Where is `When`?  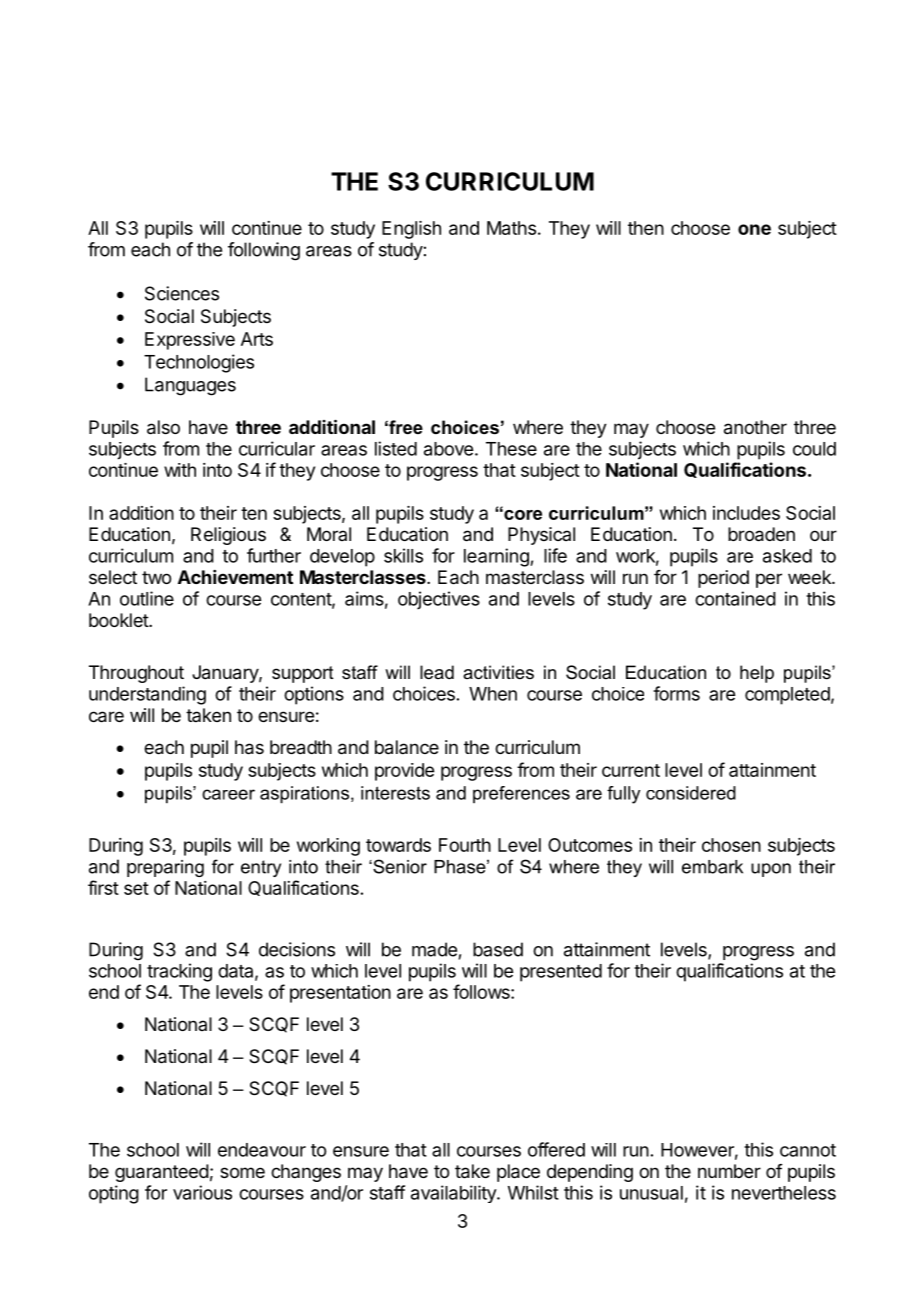 When is located at coordinates (493, 694).
